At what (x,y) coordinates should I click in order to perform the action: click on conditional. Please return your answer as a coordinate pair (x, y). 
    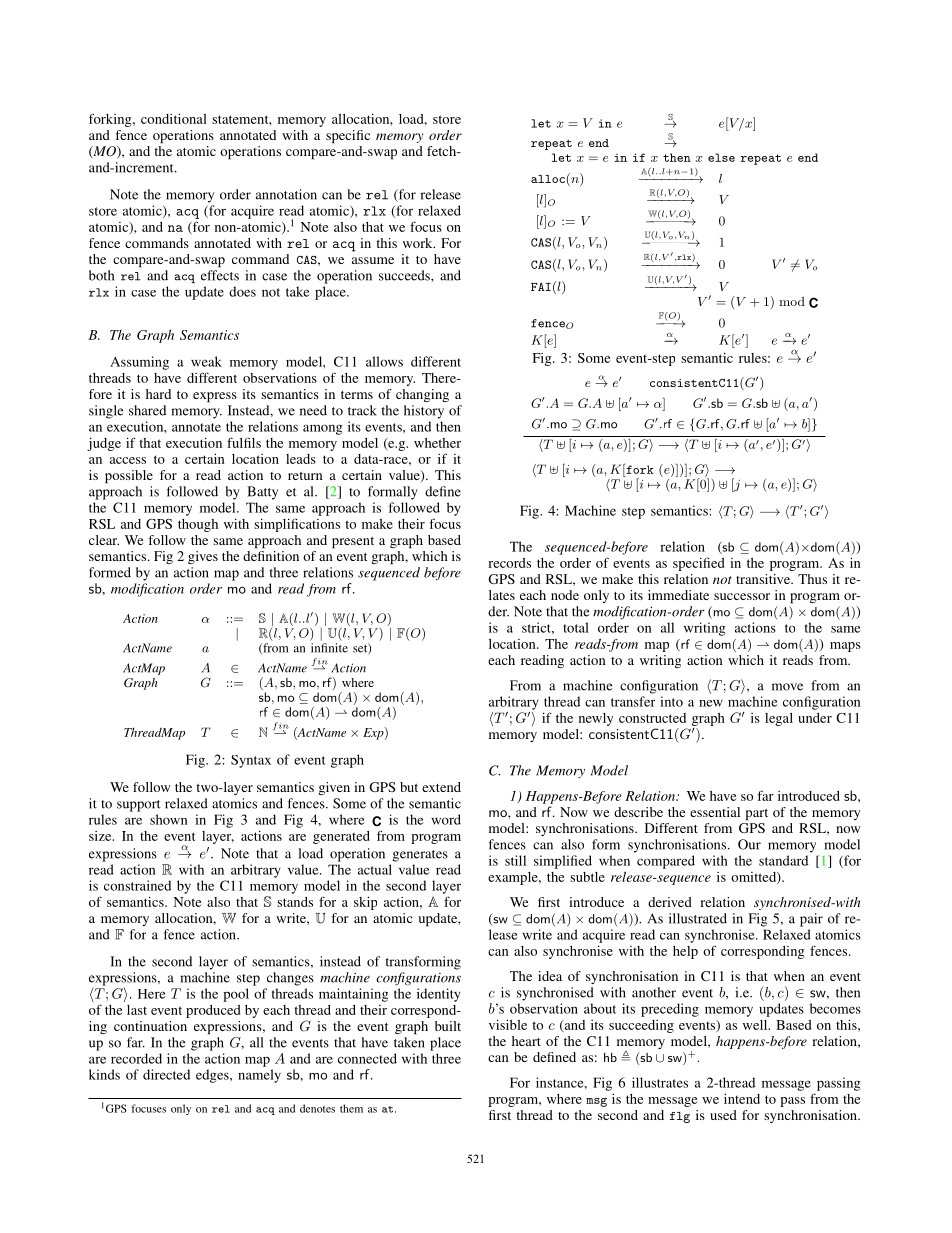
    Looking at the image, I should click on (174, 118).
